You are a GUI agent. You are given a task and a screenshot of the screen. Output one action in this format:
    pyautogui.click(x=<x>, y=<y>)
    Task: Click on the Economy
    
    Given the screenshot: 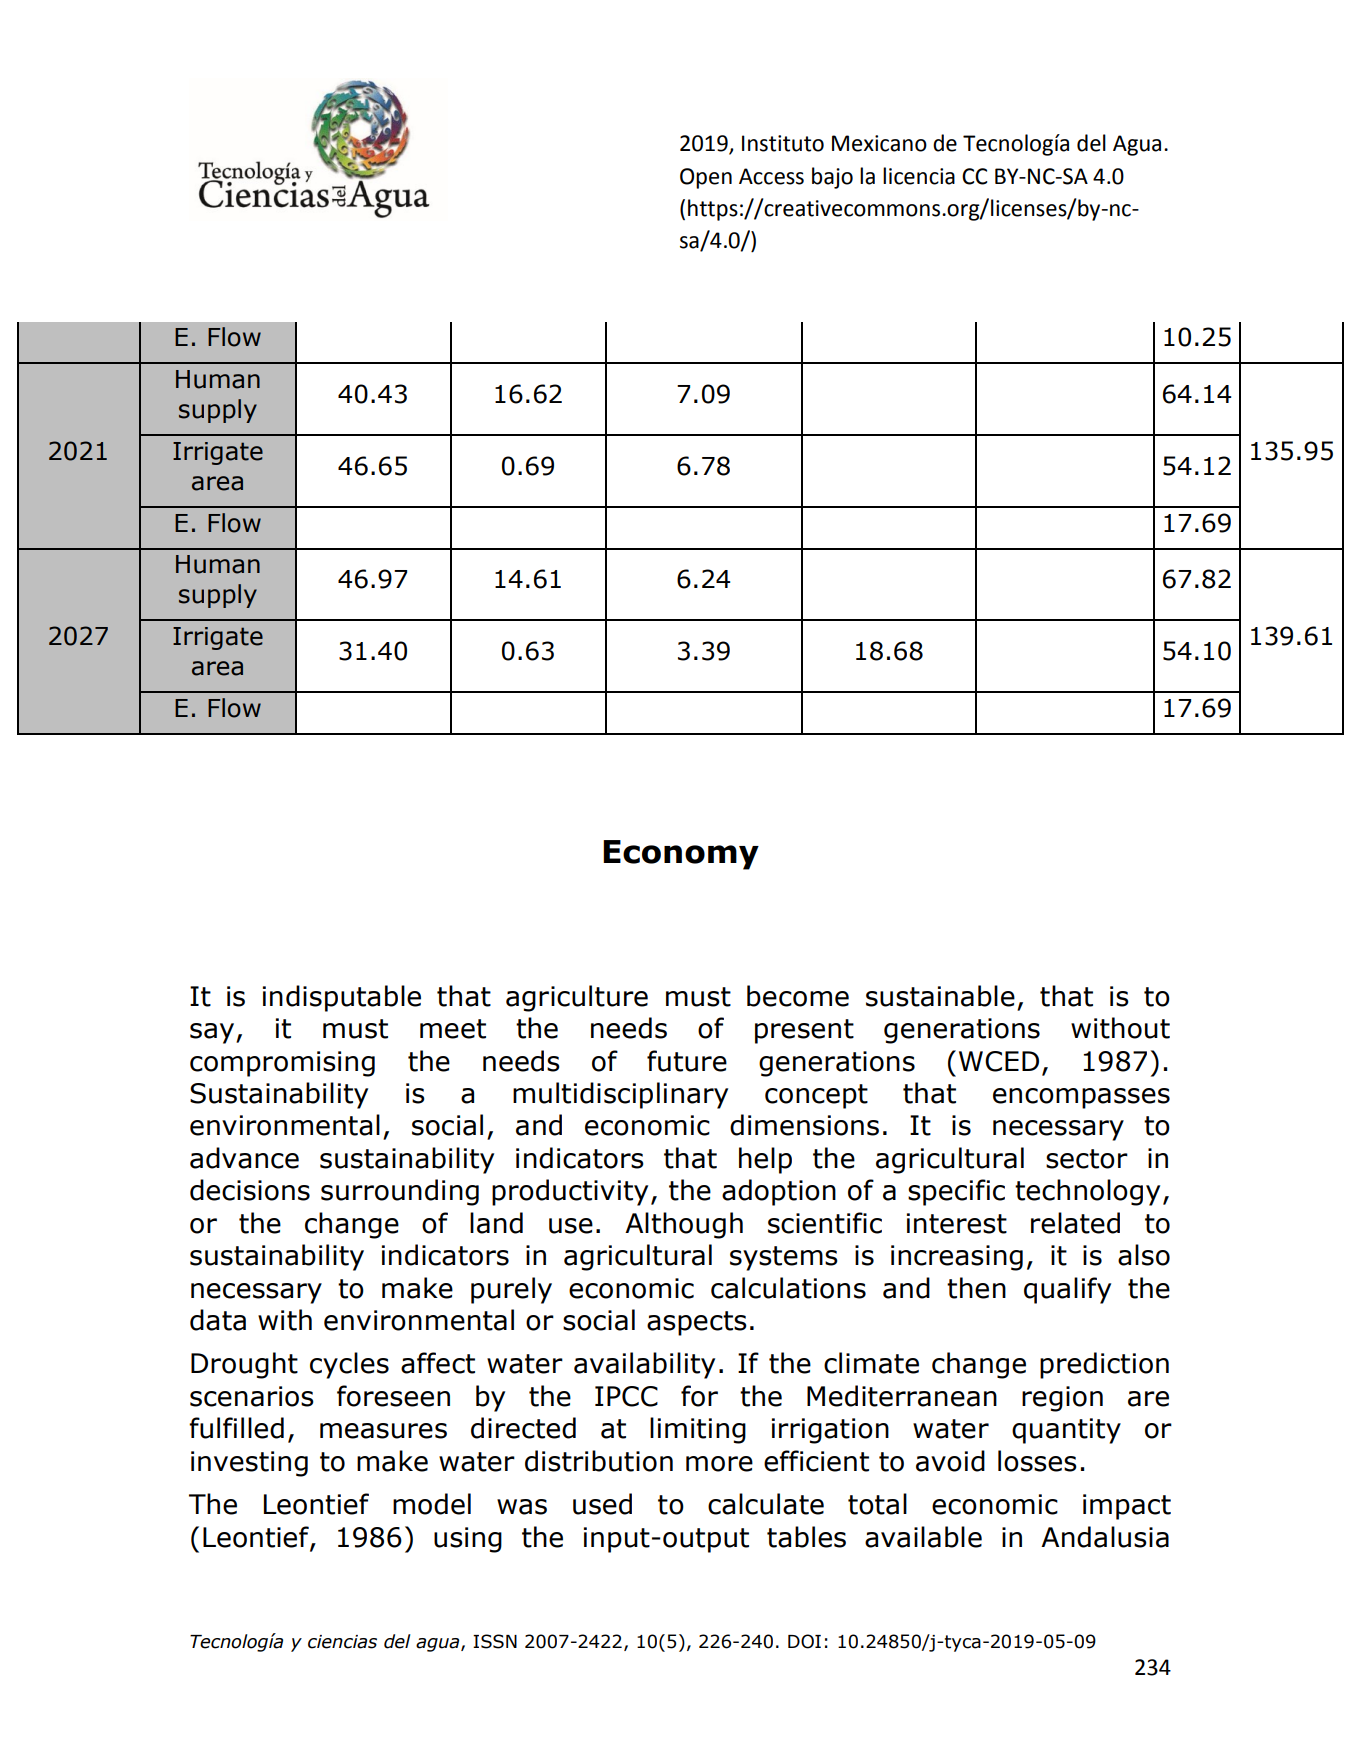 What is the action you would take?
    pyautogui.click(x=681, y=855)
